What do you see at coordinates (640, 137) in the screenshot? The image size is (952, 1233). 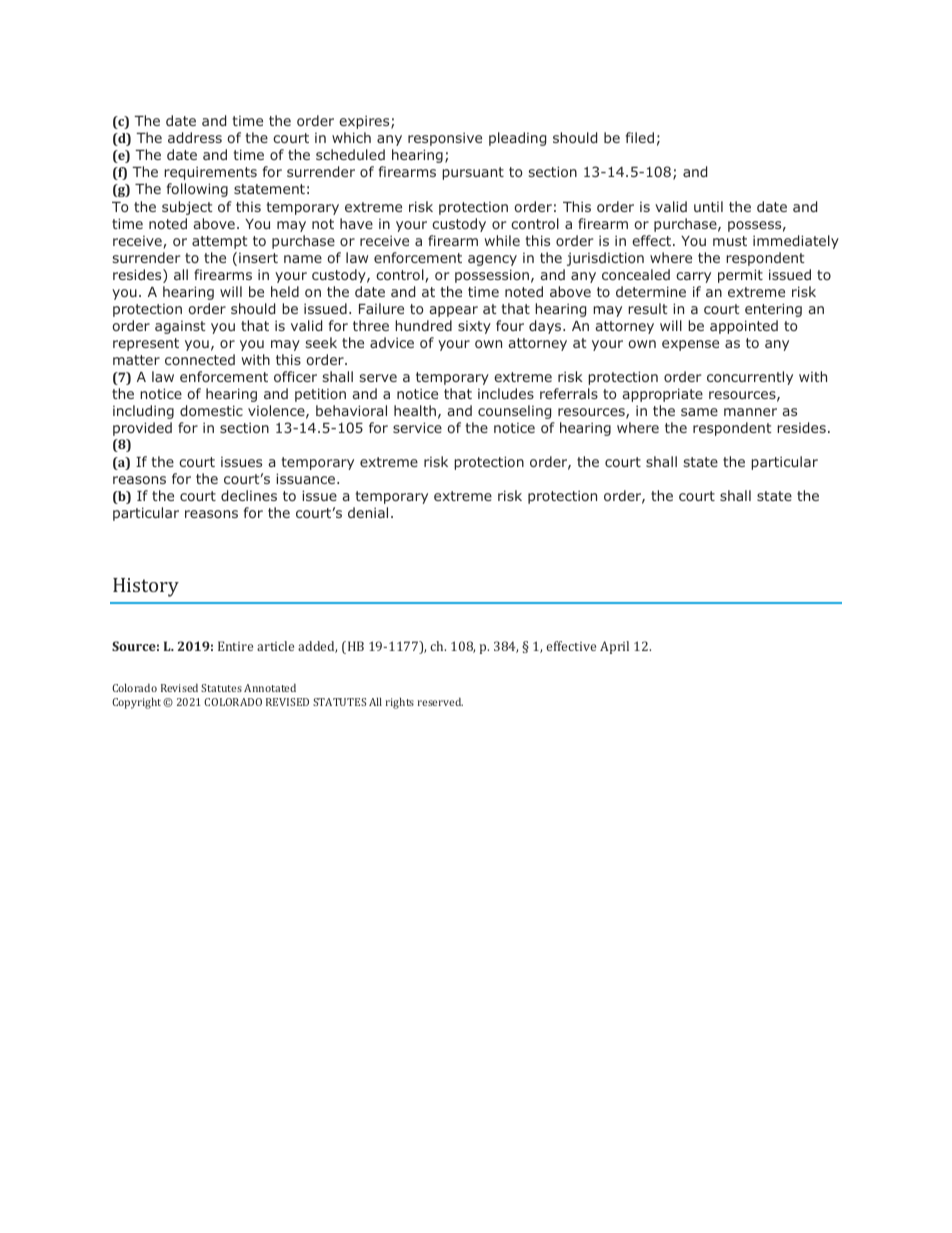 I see `filed` at bounding box center [640, 137].
